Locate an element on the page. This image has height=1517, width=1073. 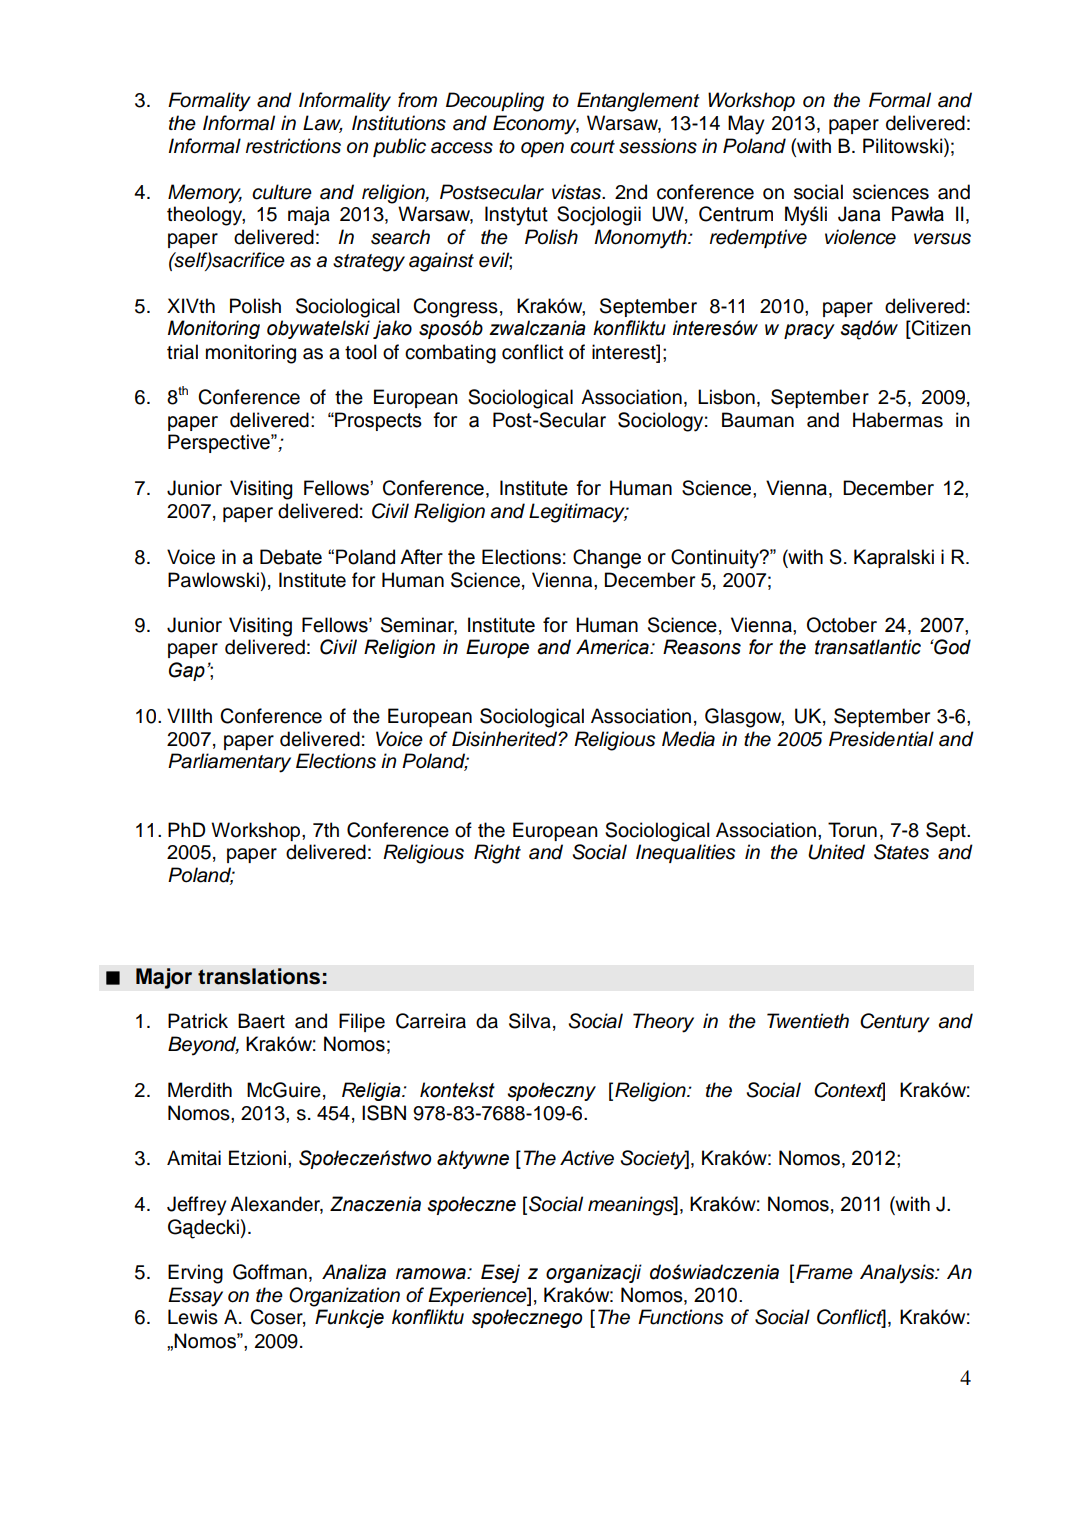
Right is located at coordinates (497, 854).
